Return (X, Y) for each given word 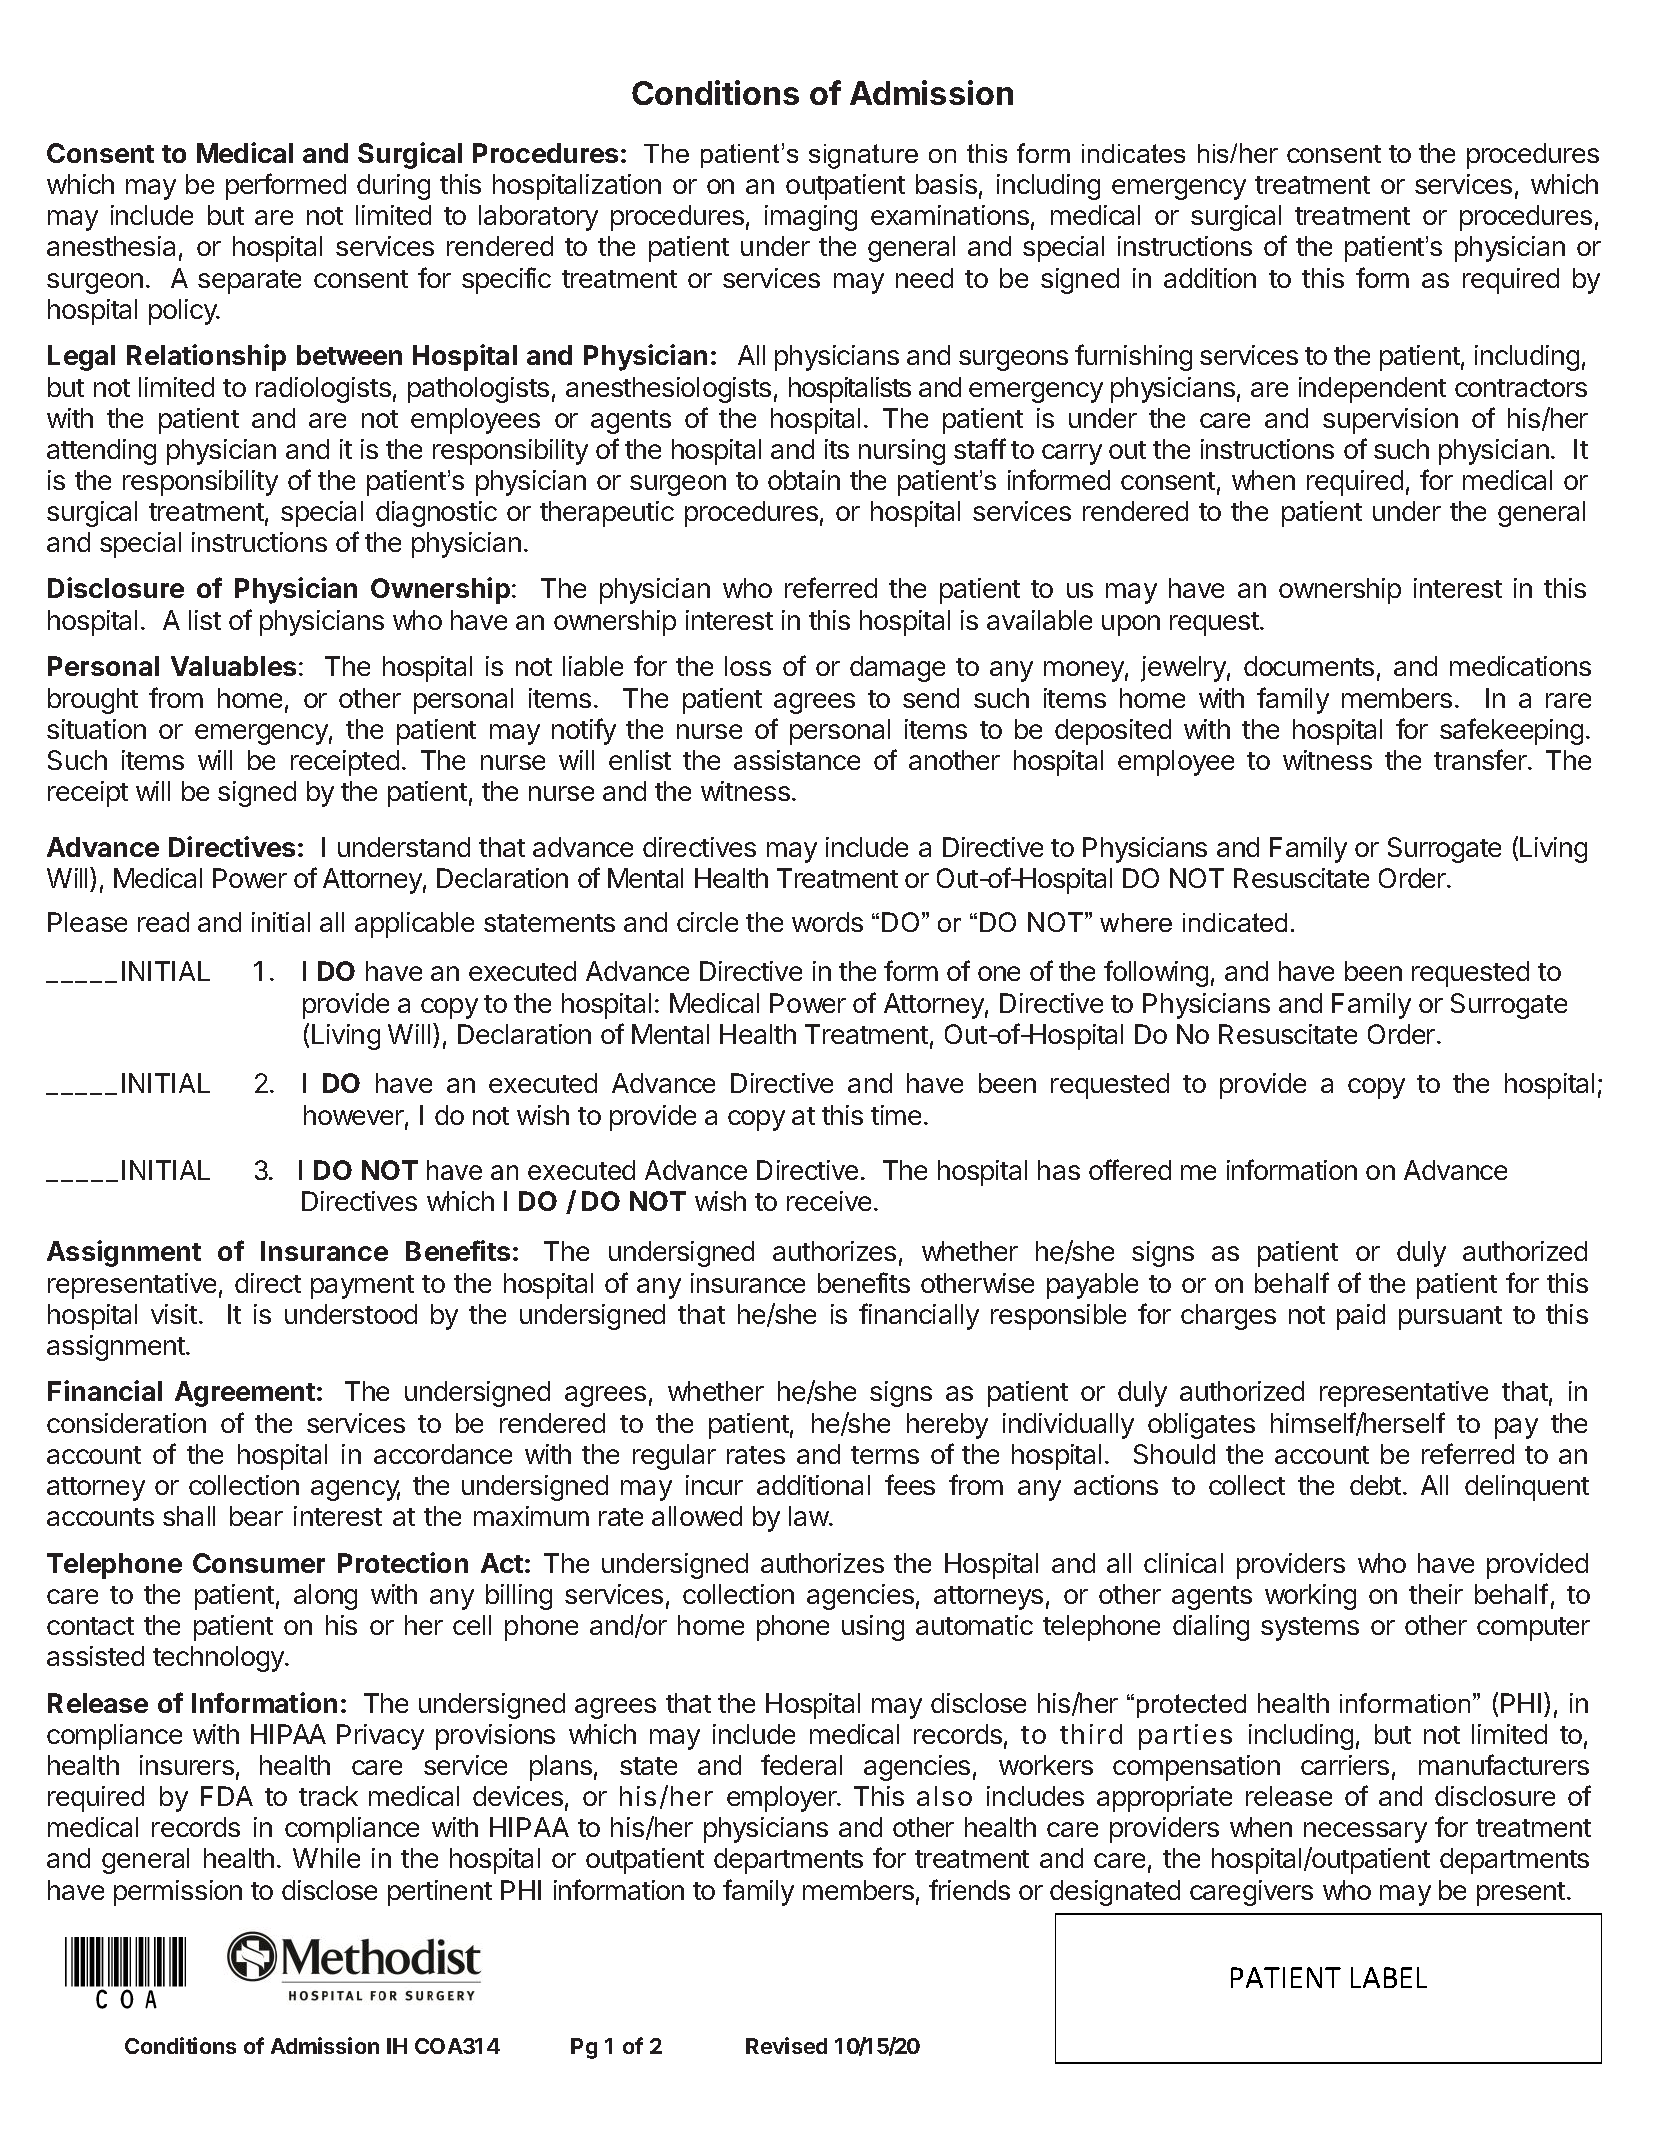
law (809, 1516)
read (163, 922)
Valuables (233, 666)
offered (1130, 1169)
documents (1309, 666)
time (896, 1115)
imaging (811, 218)
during (393, 187)
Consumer (259, 1563)
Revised (786, 2045)
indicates (1133, 153)
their (1436, 1594)
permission (178, 1893)
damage (897, 669)
